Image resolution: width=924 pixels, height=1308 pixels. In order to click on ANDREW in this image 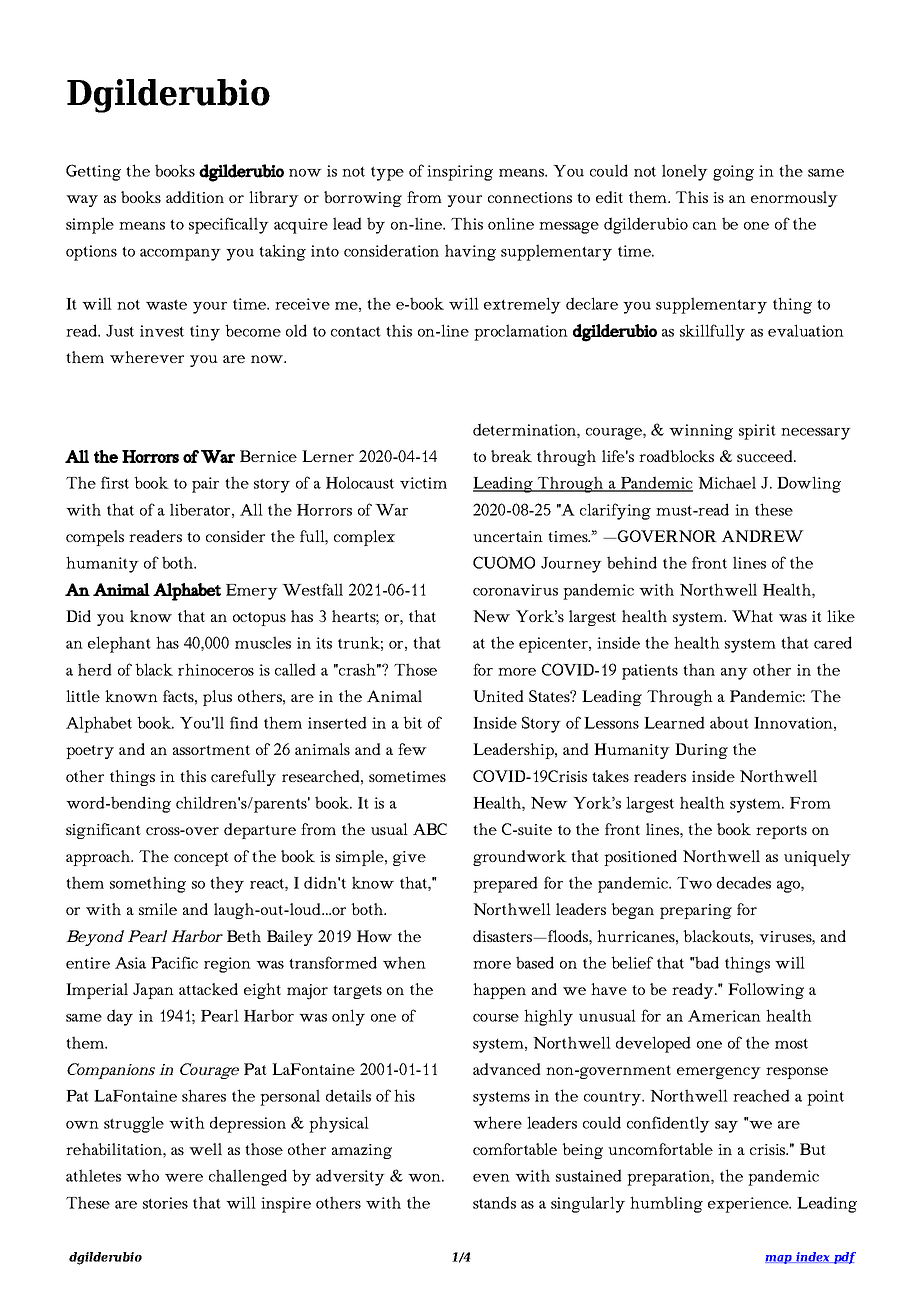, I will do `click(762, 536)`.
